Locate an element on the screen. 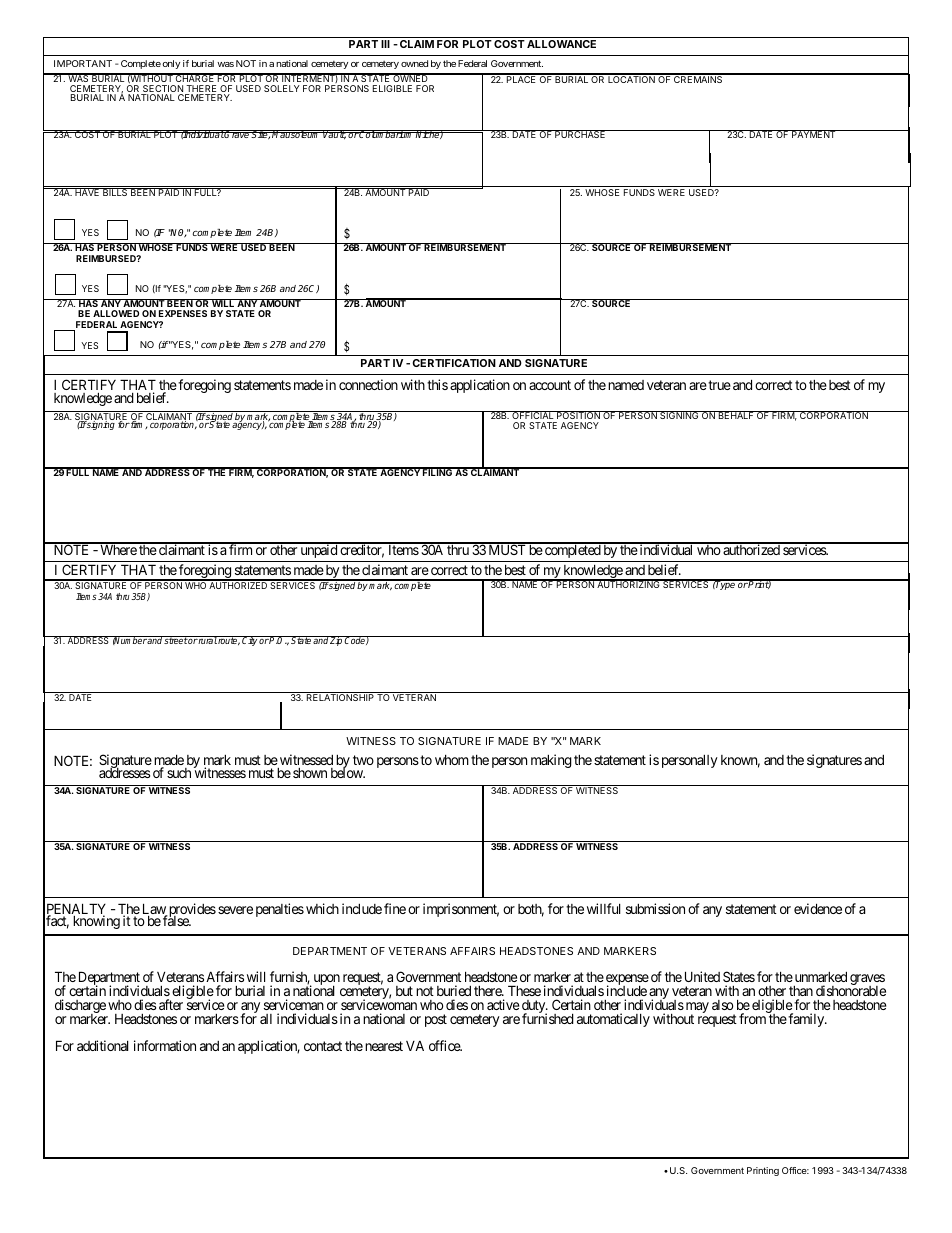 The image size is (952, 1233). PLACE is located at coordinates (521, 78).
